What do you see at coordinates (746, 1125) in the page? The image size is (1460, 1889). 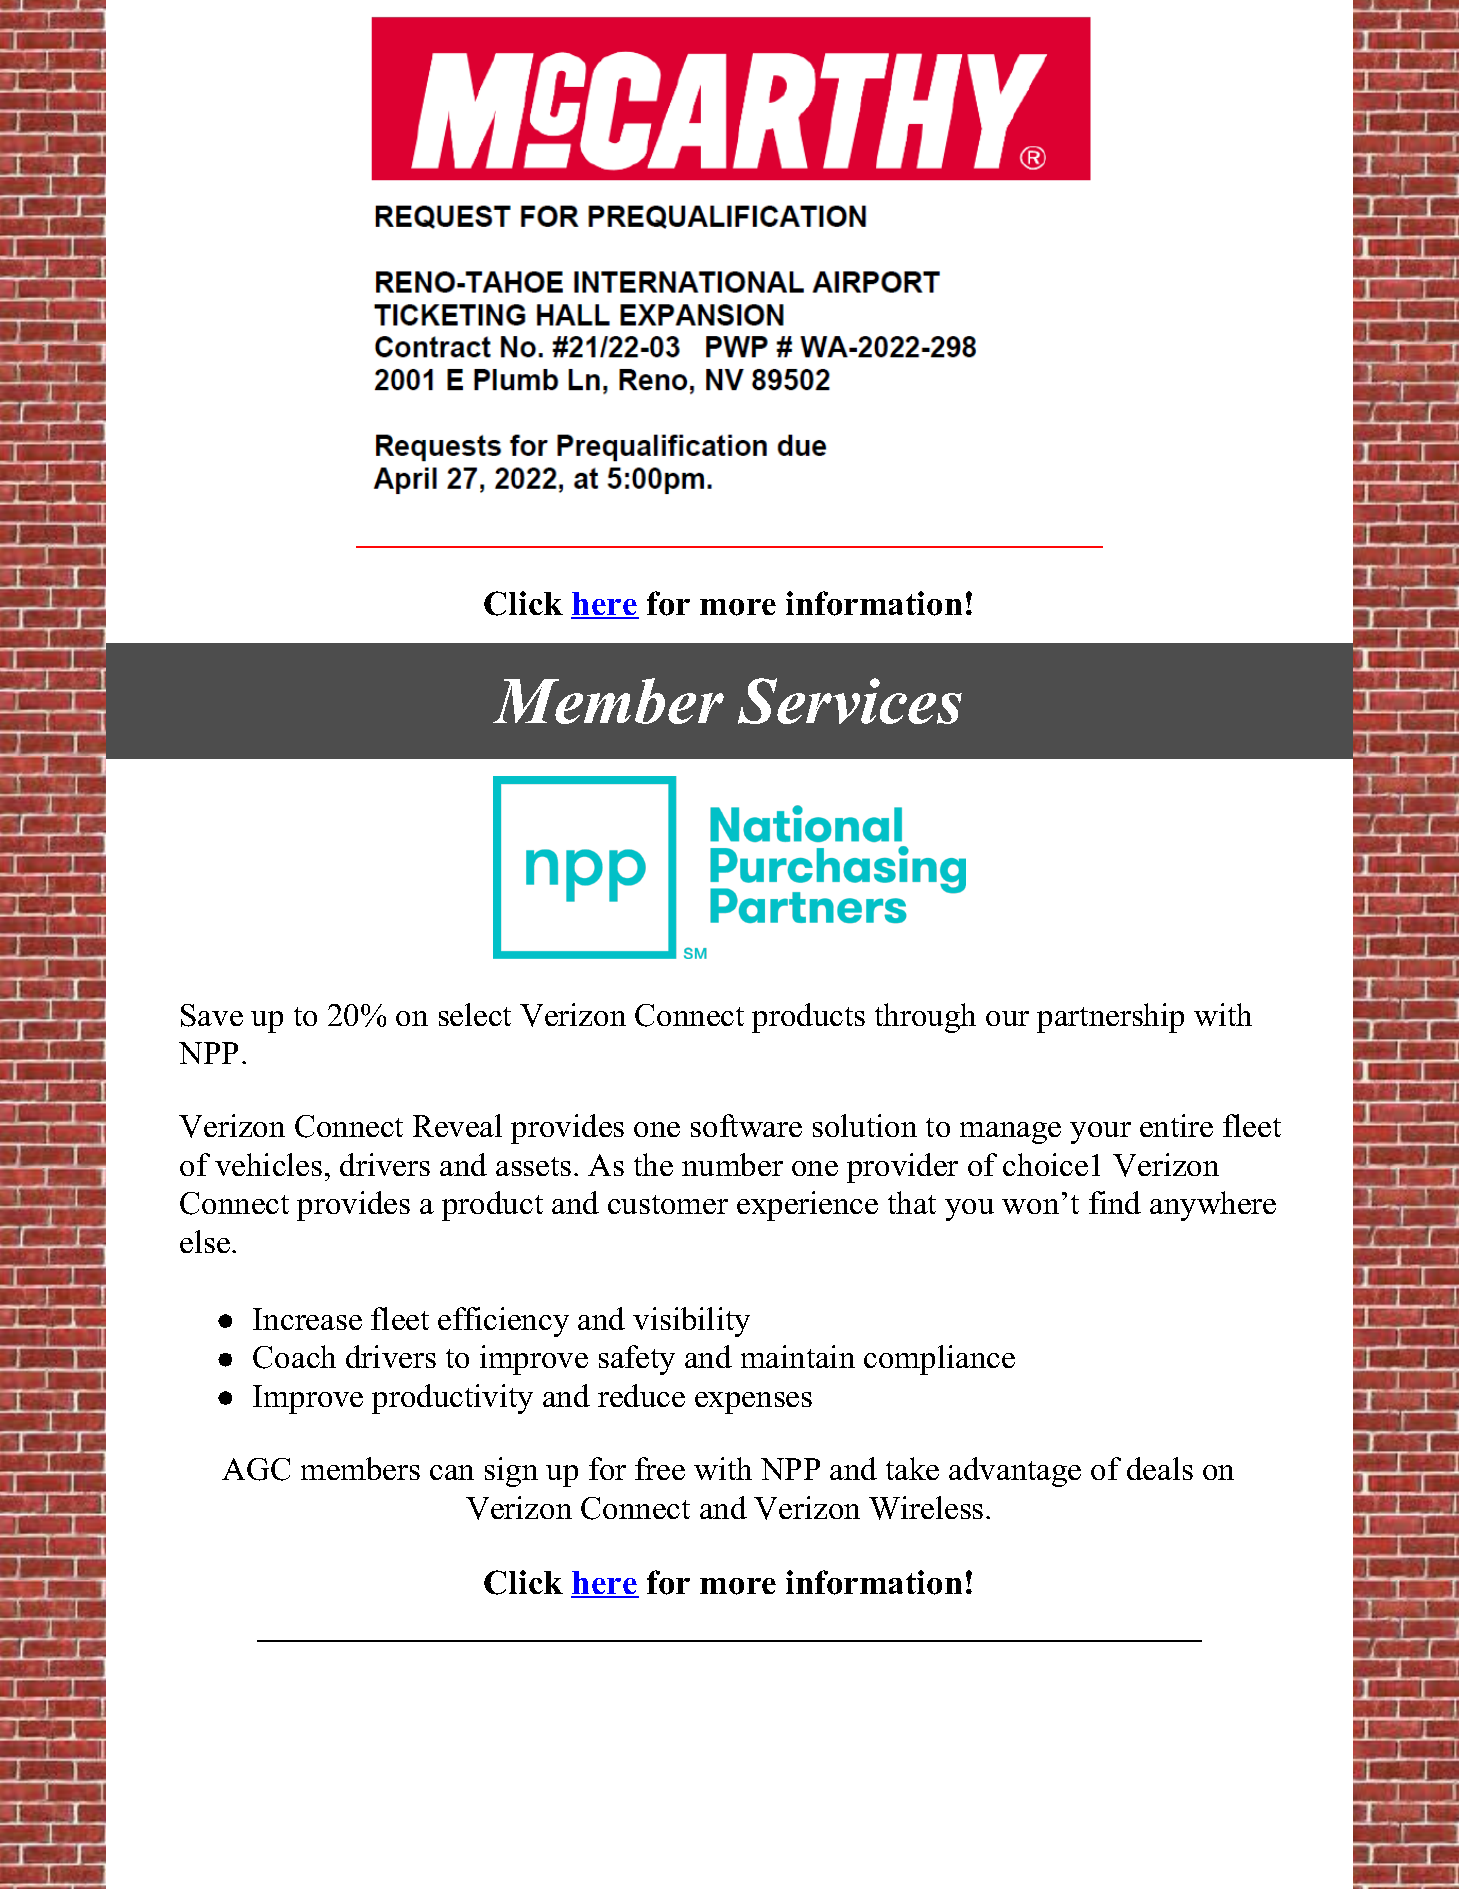 I see `software` at bounding box center [746, 1125].
